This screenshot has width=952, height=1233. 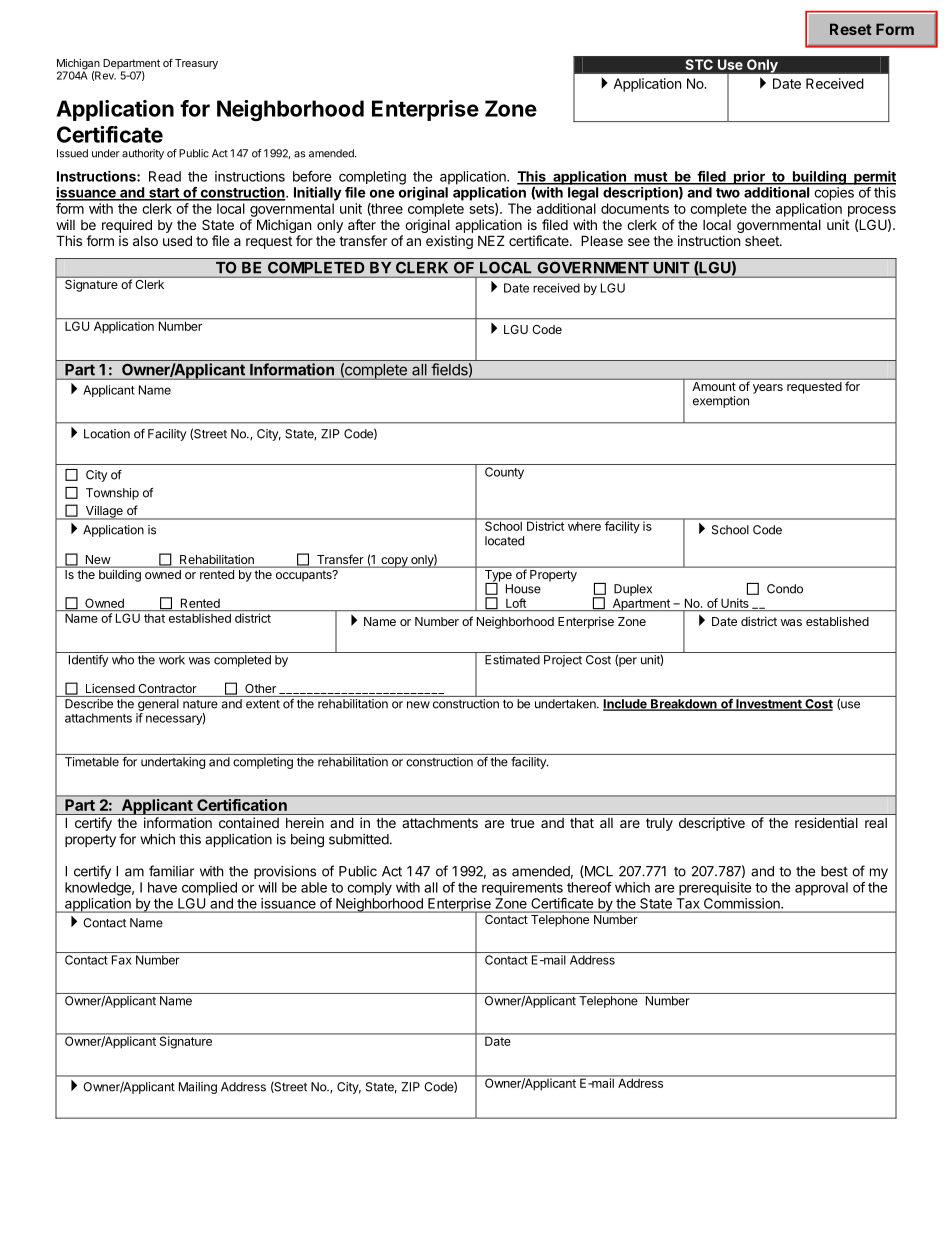 I want to click on located, so click(x=504, y=541).
